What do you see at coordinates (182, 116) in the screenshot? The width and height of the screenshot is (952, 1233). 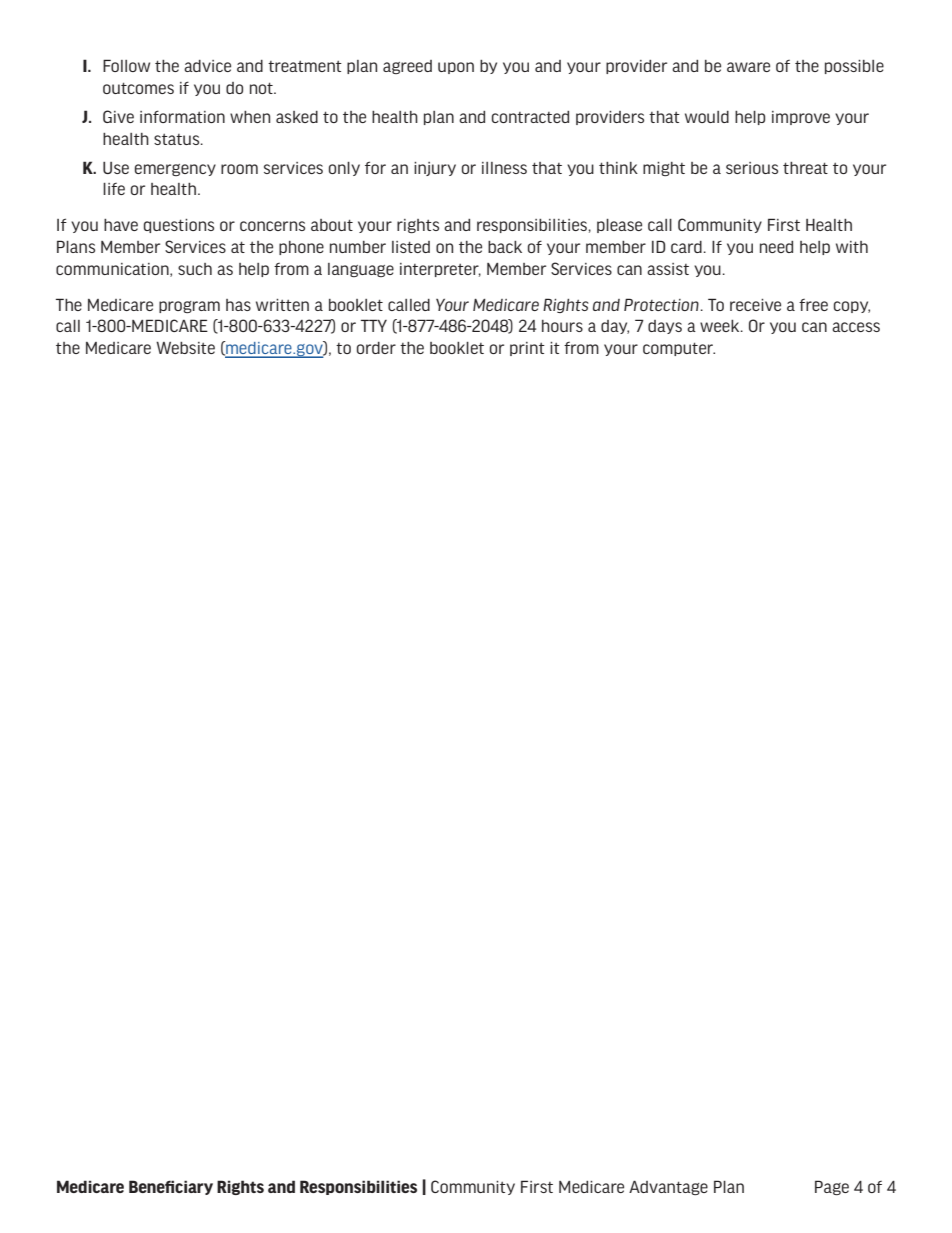 I see `information` at bounding box center [182, 116].
